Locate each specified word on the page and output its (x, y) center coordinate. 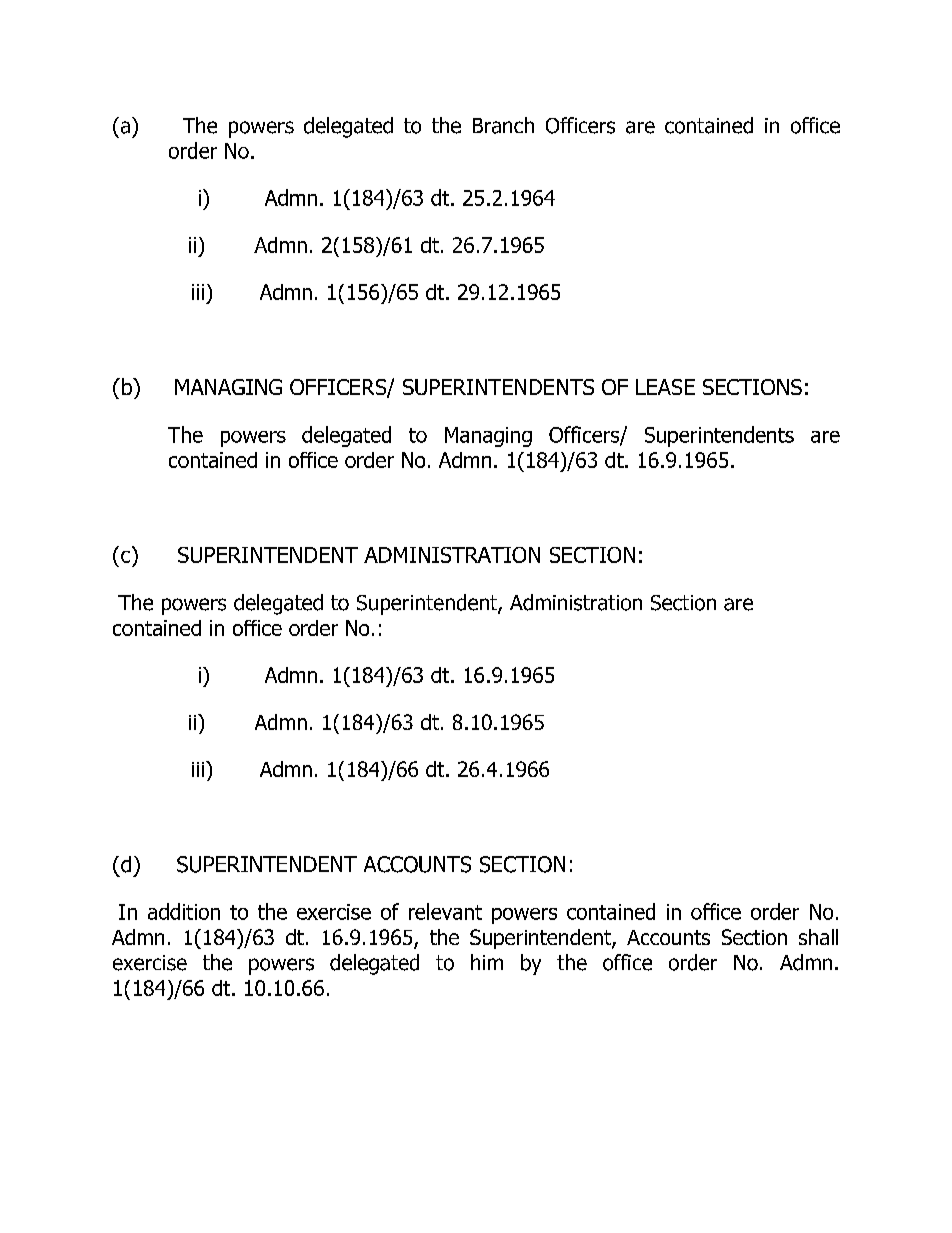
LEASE (665, 387)
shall (818, 937)
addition (184, 911)
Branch (503, 125)
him (487, 962)
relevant (445, 911)
